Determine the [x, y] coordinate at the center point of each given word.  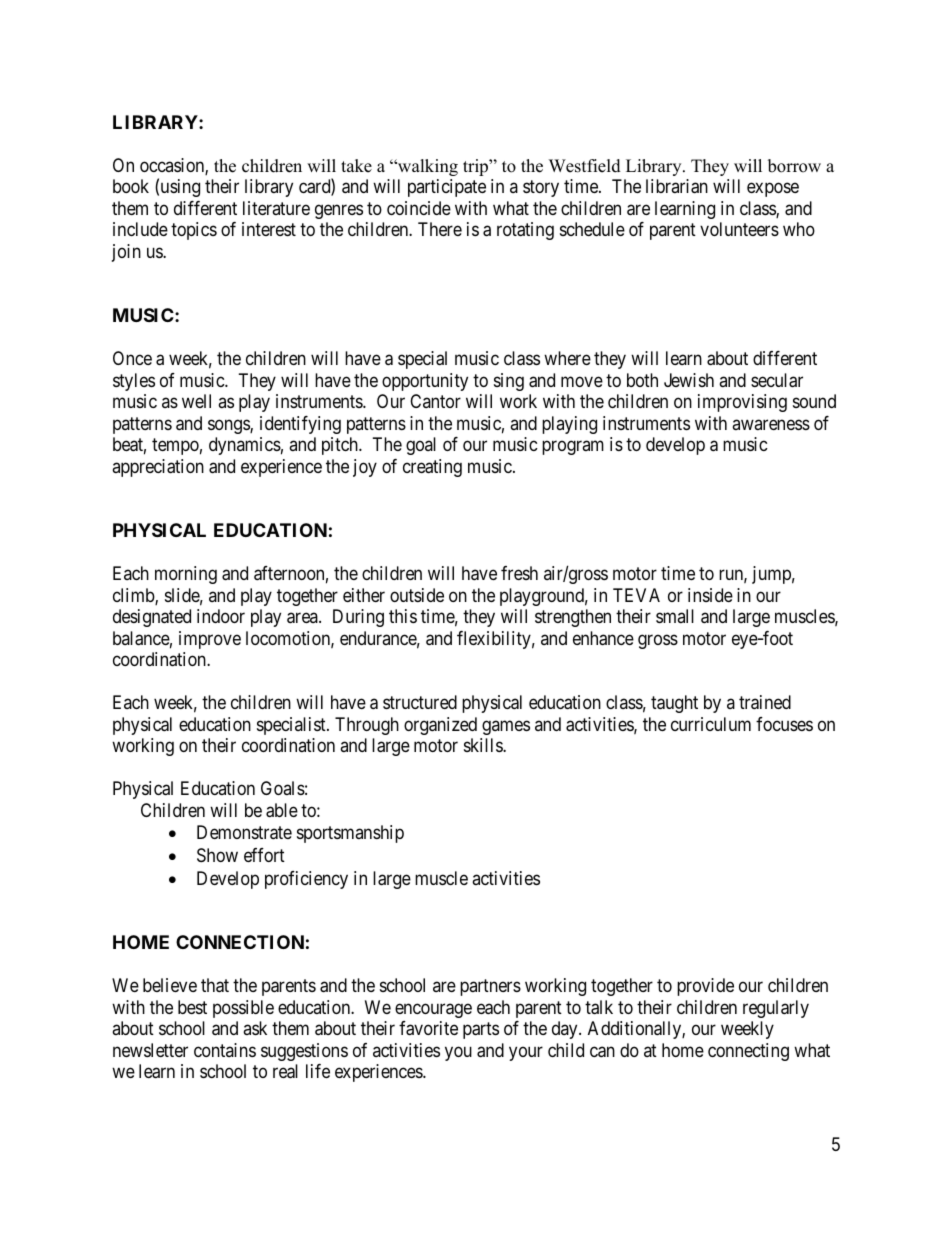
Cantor [435, 401]
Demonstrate [244, 832]
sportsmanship [350, 834]
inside [710, 595]
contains [225, 1050]
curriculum [711, 724]
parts [481, 1031]
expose [773, 190]
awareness [771, 424]
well [196, 401]
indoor [221, 616]
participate [447, 188]
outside [417, 595]
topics [194, 231]
